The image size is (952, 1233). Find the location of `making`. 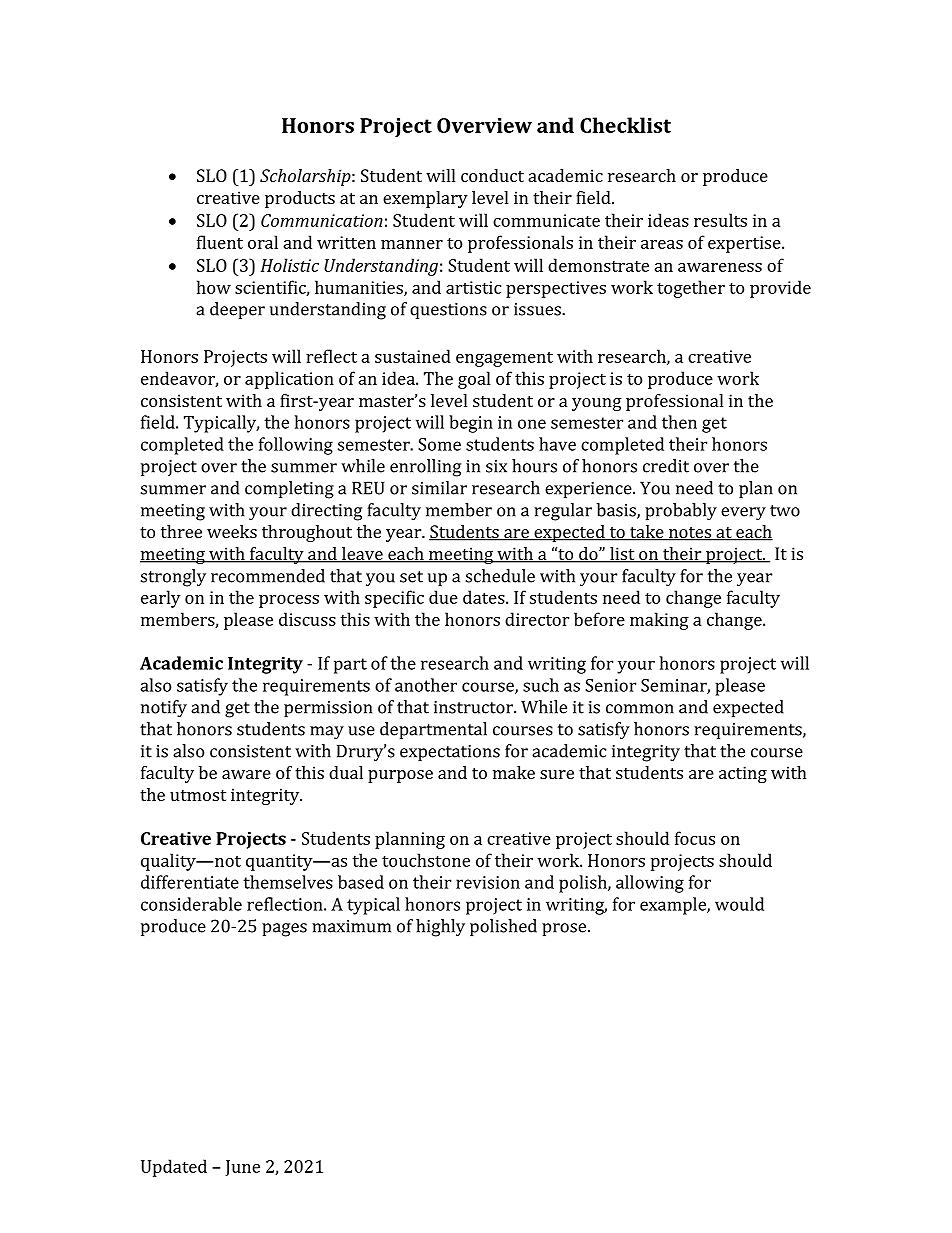

making is located at coordinates (659, 621).
